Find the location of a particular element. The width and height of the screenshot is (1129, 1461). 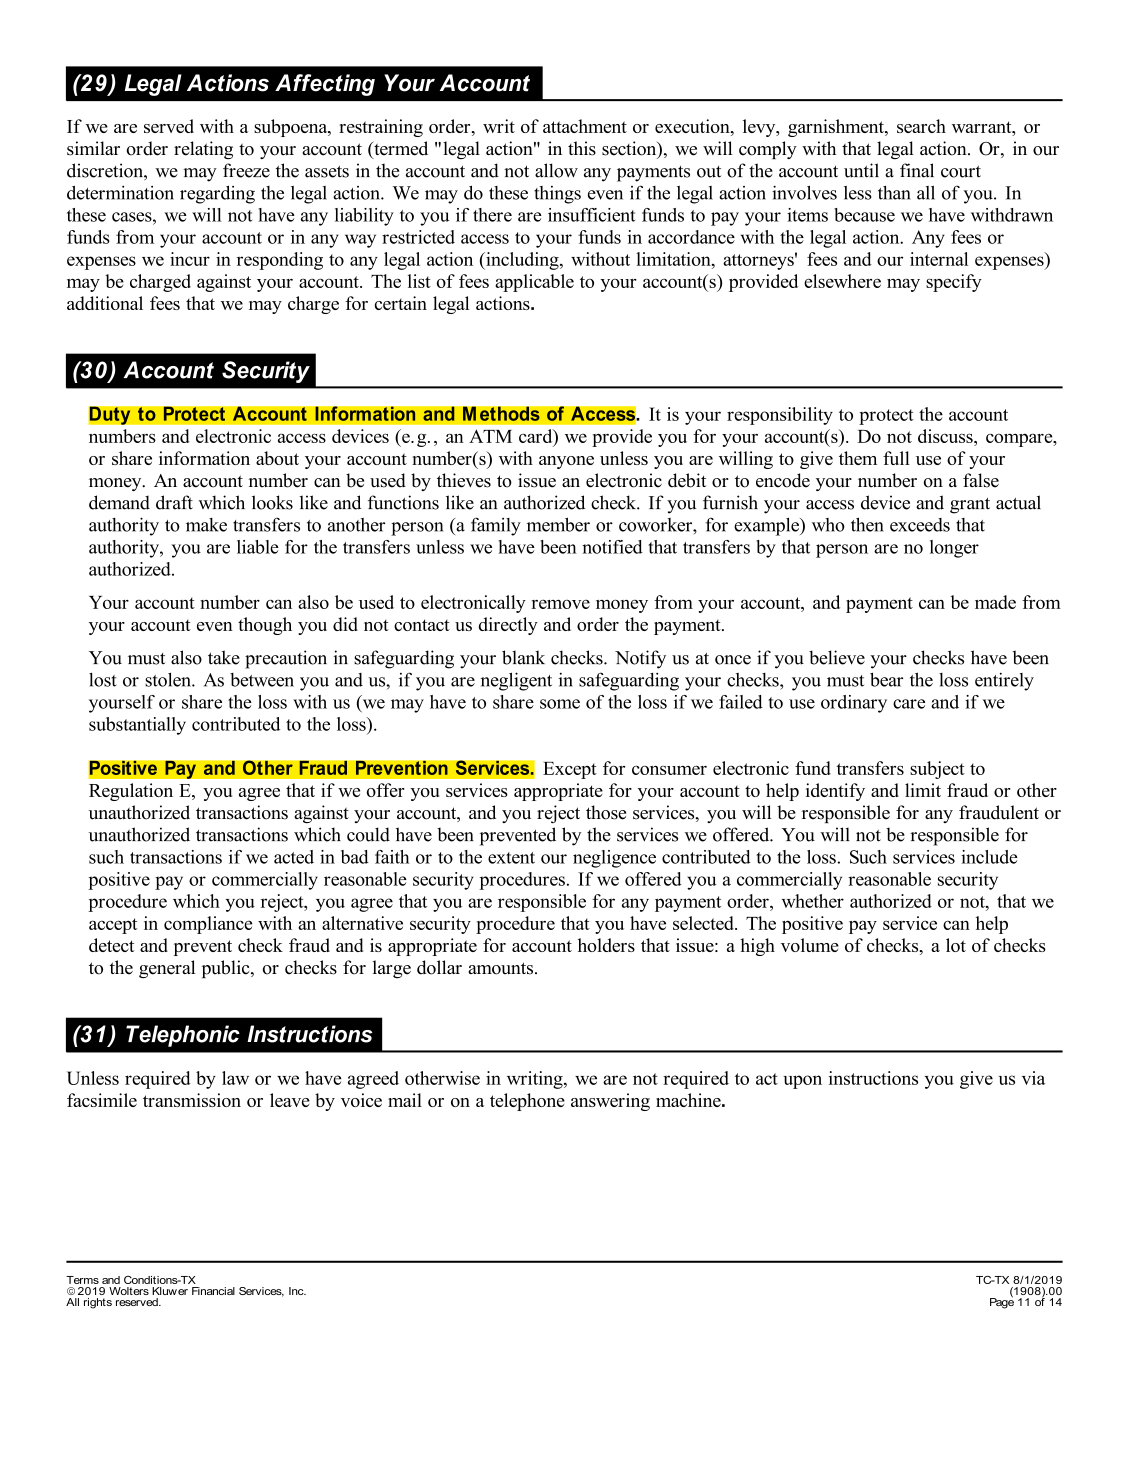

attachment is located at coordinates (585, 126).
